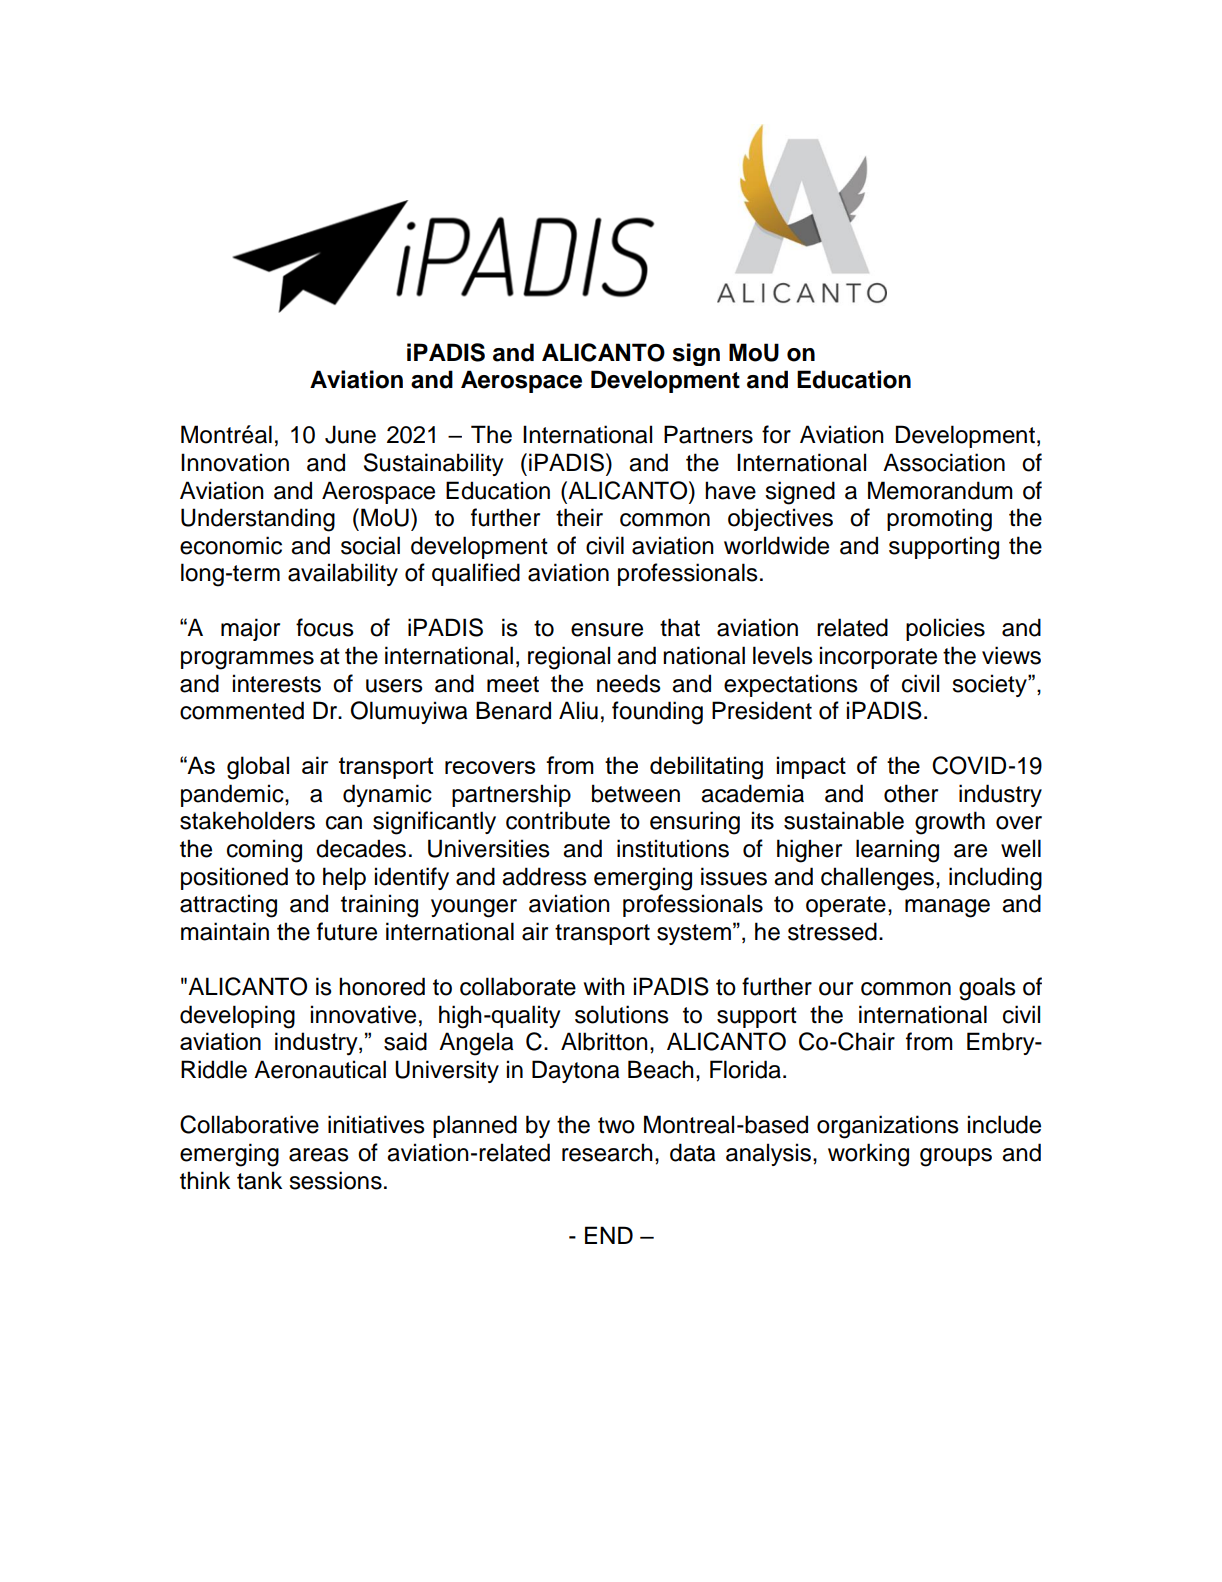  What do you see at coordinates (607, 630) in the image?
I see `ensure` at bounding box center [607, 630].
